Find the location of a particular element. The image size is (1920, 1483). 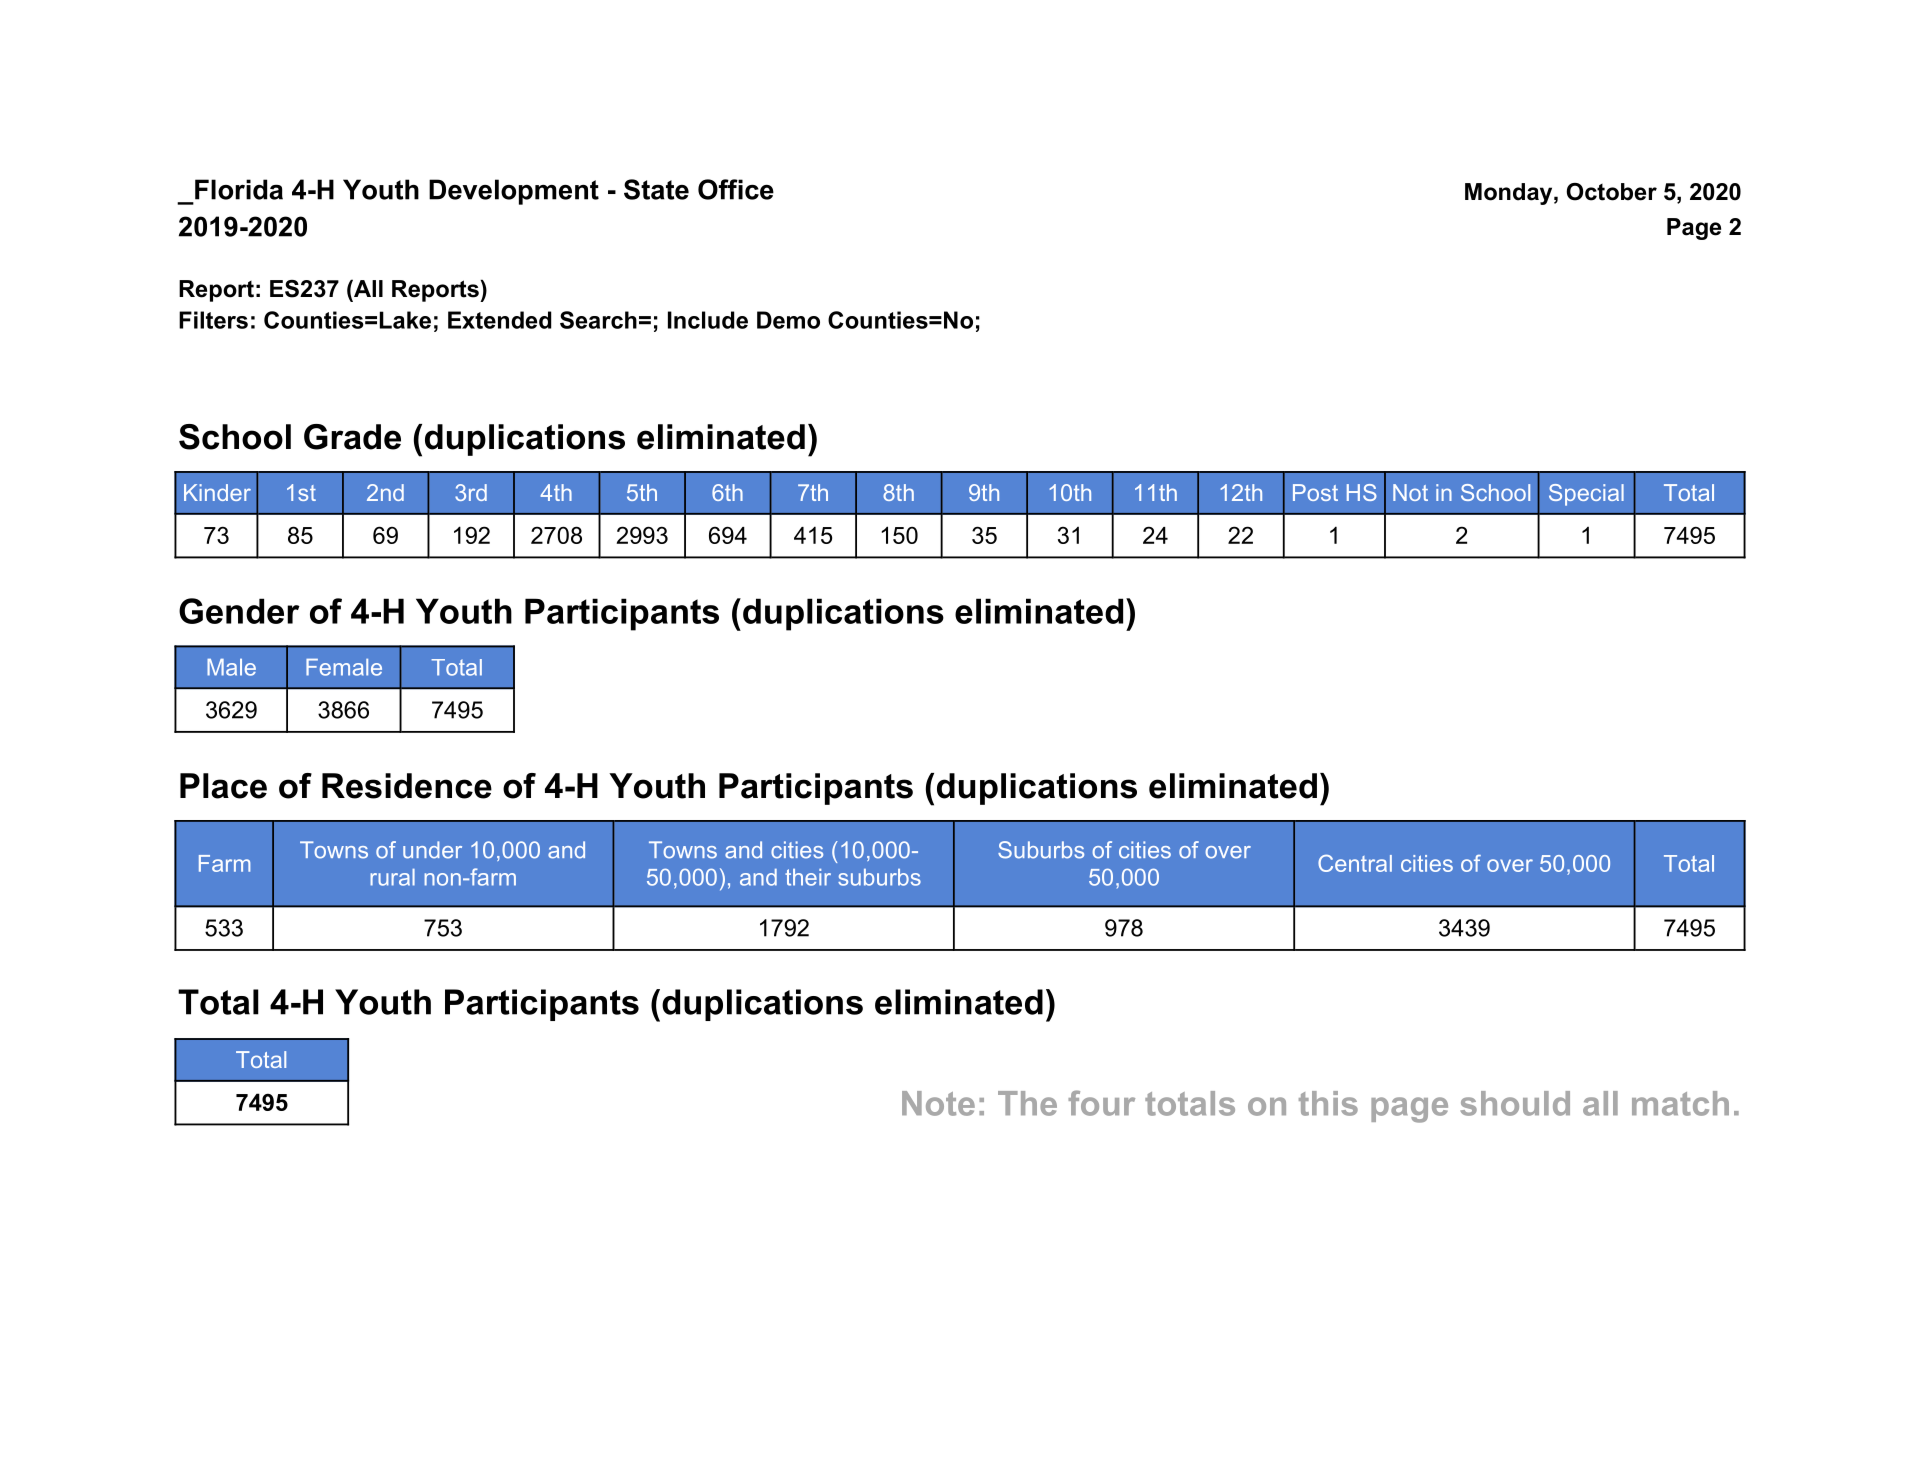

October is located at coordinates (1611, 192).
